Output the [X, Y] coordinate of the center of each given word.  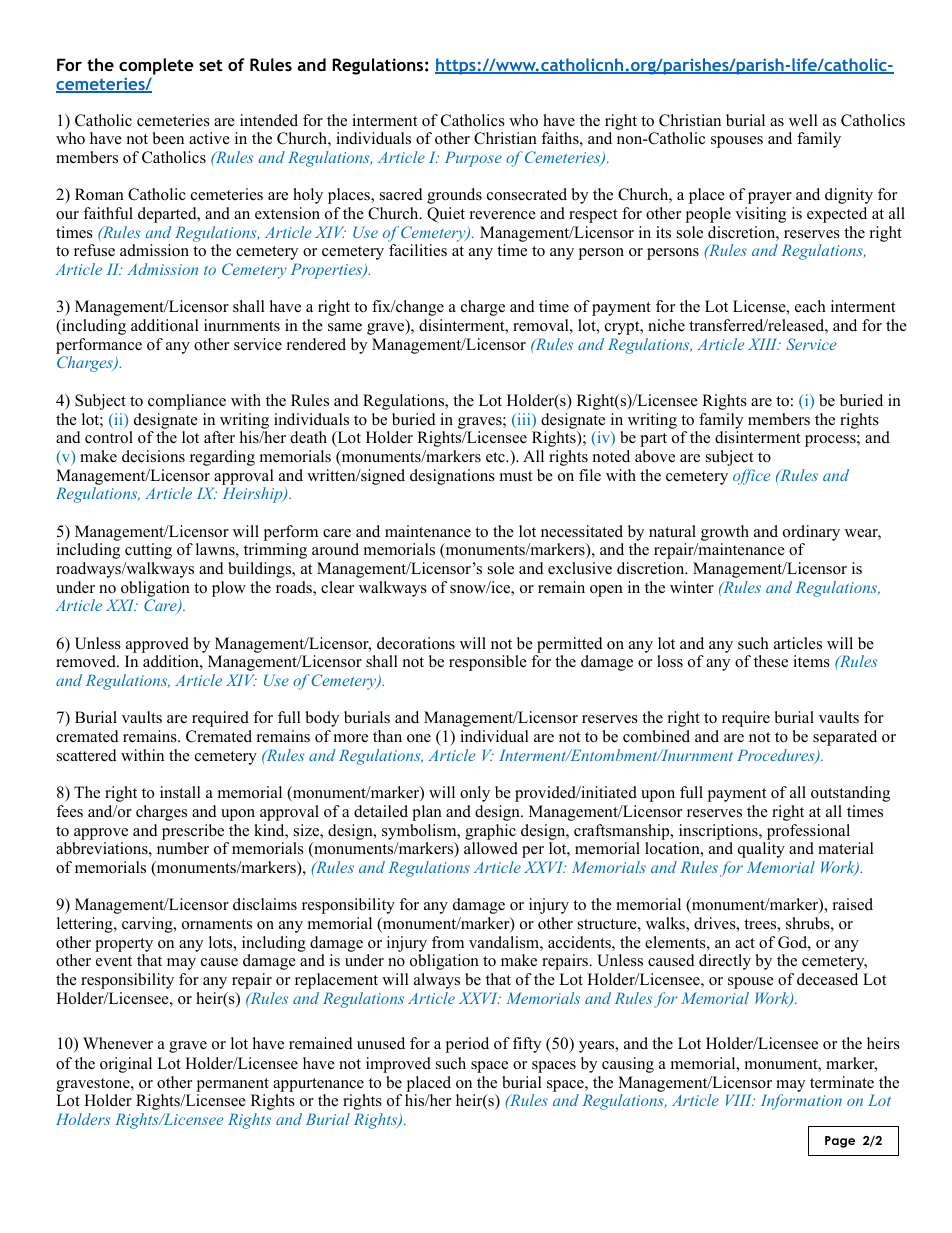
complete [156, 68]
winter [692, 587]
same [345, 327]
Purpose [473, 159]
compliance [187, 402]
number [183, 848]
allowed [491, 848]
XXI [121, 605]
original [126, 1065]
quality [761, 850]
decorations [416, 643]
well [803, 120]
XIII [764, 344]
